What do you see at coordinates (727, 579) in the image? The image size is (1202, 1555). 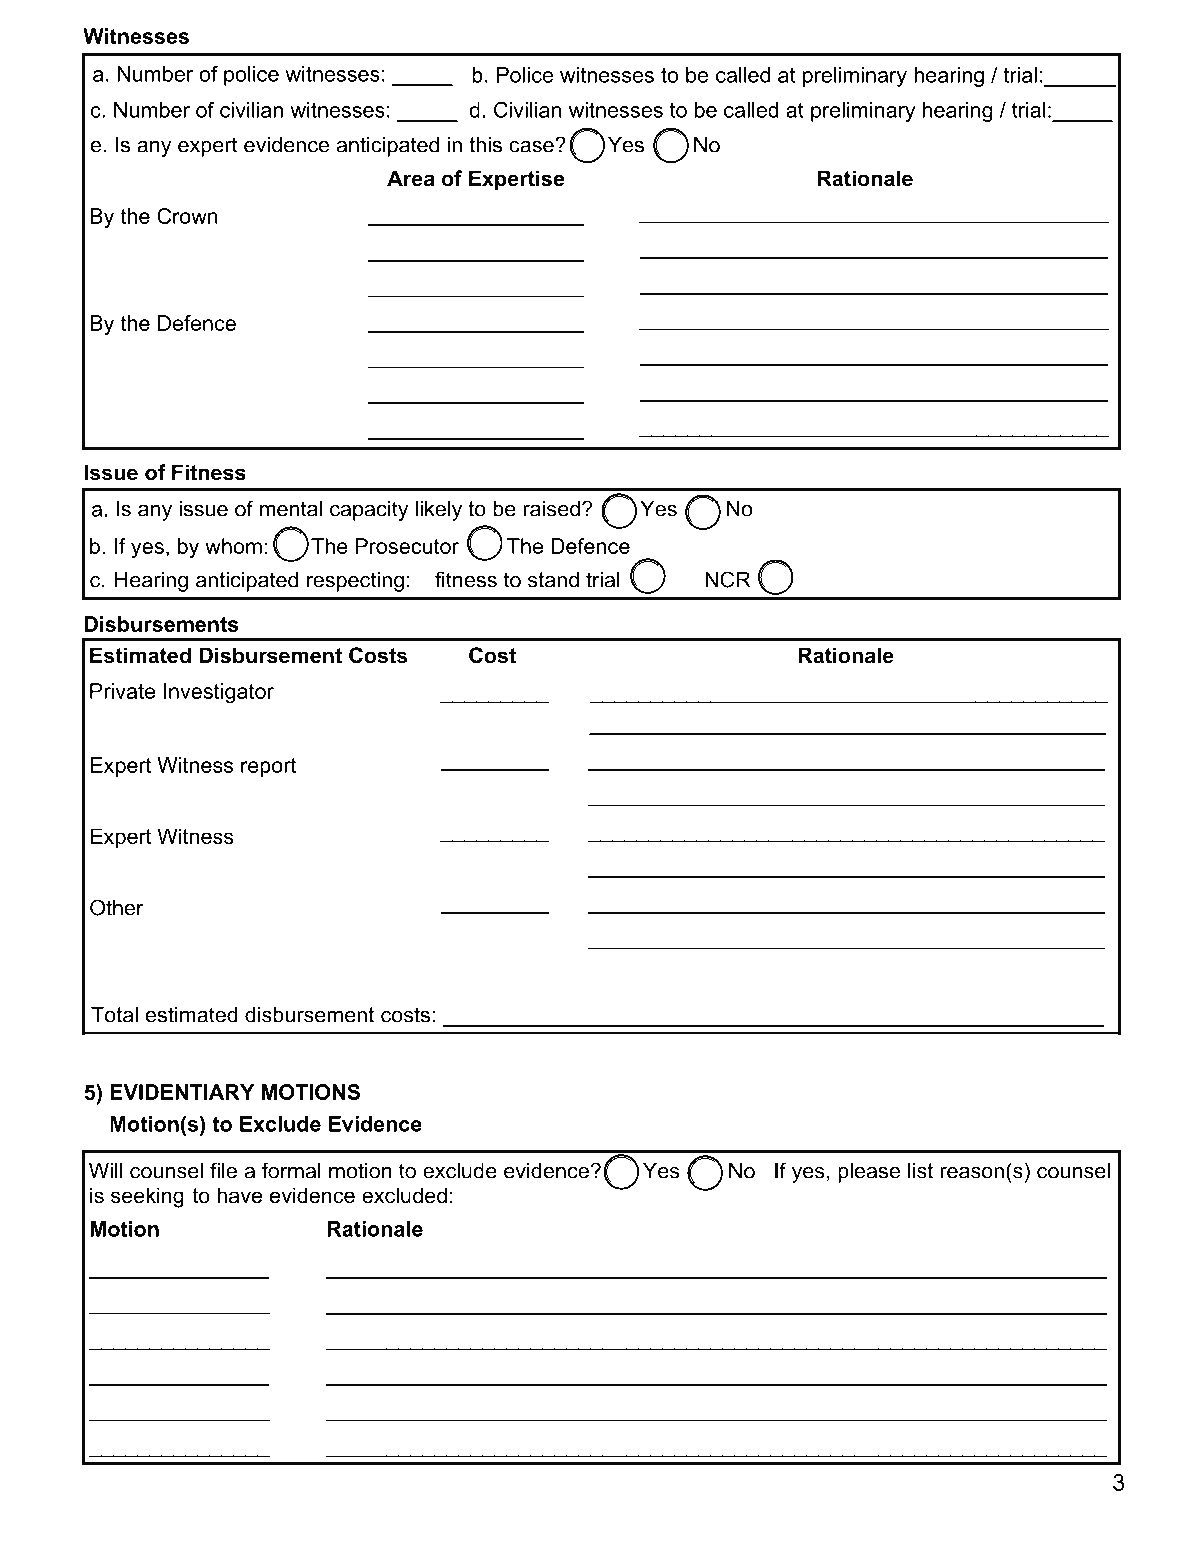 I see `NCR` at bounding box center [727, 579].
